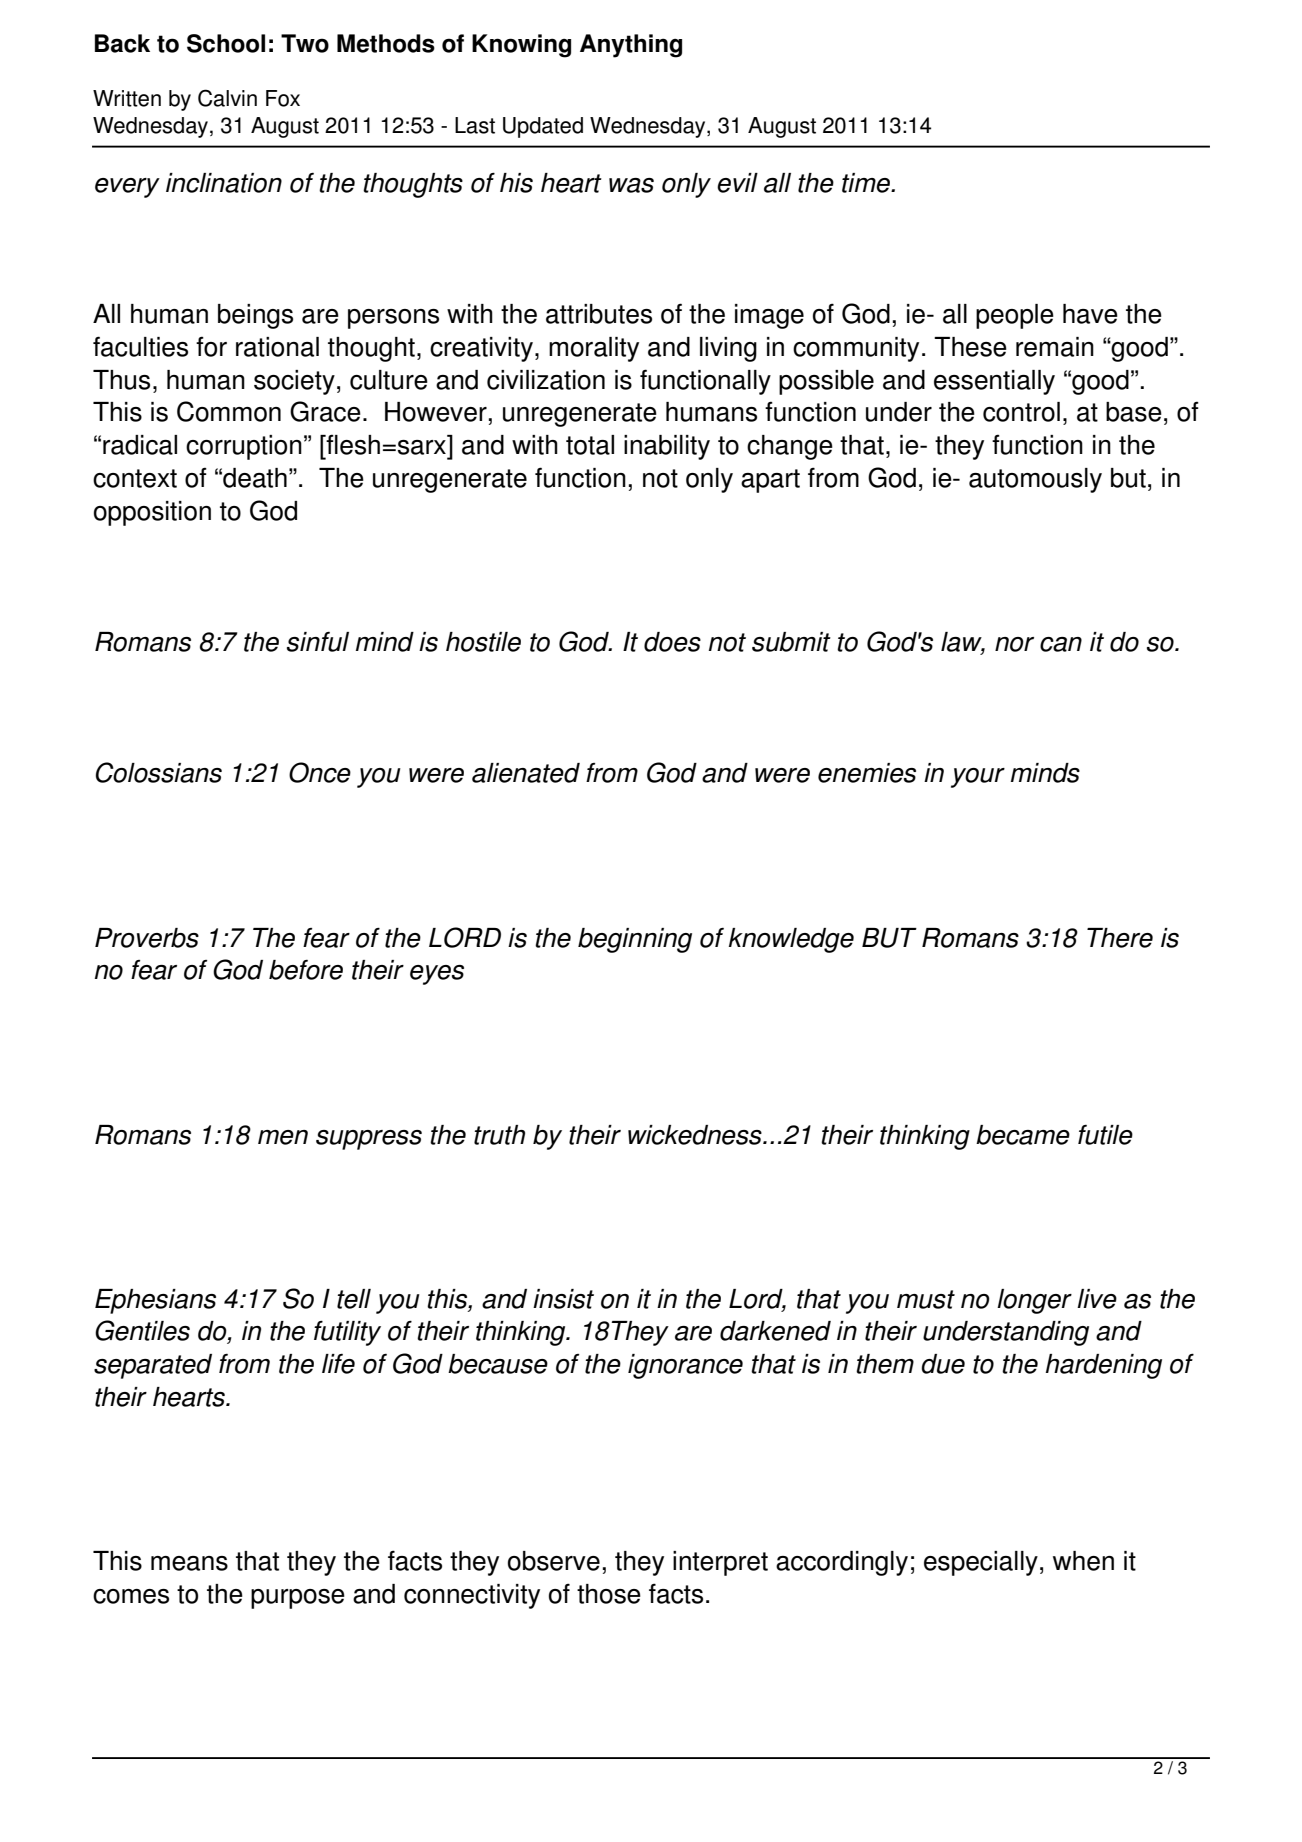 The width and height of the screenshot is (1302, 1842). I want to click on your, so click(978, 778).
